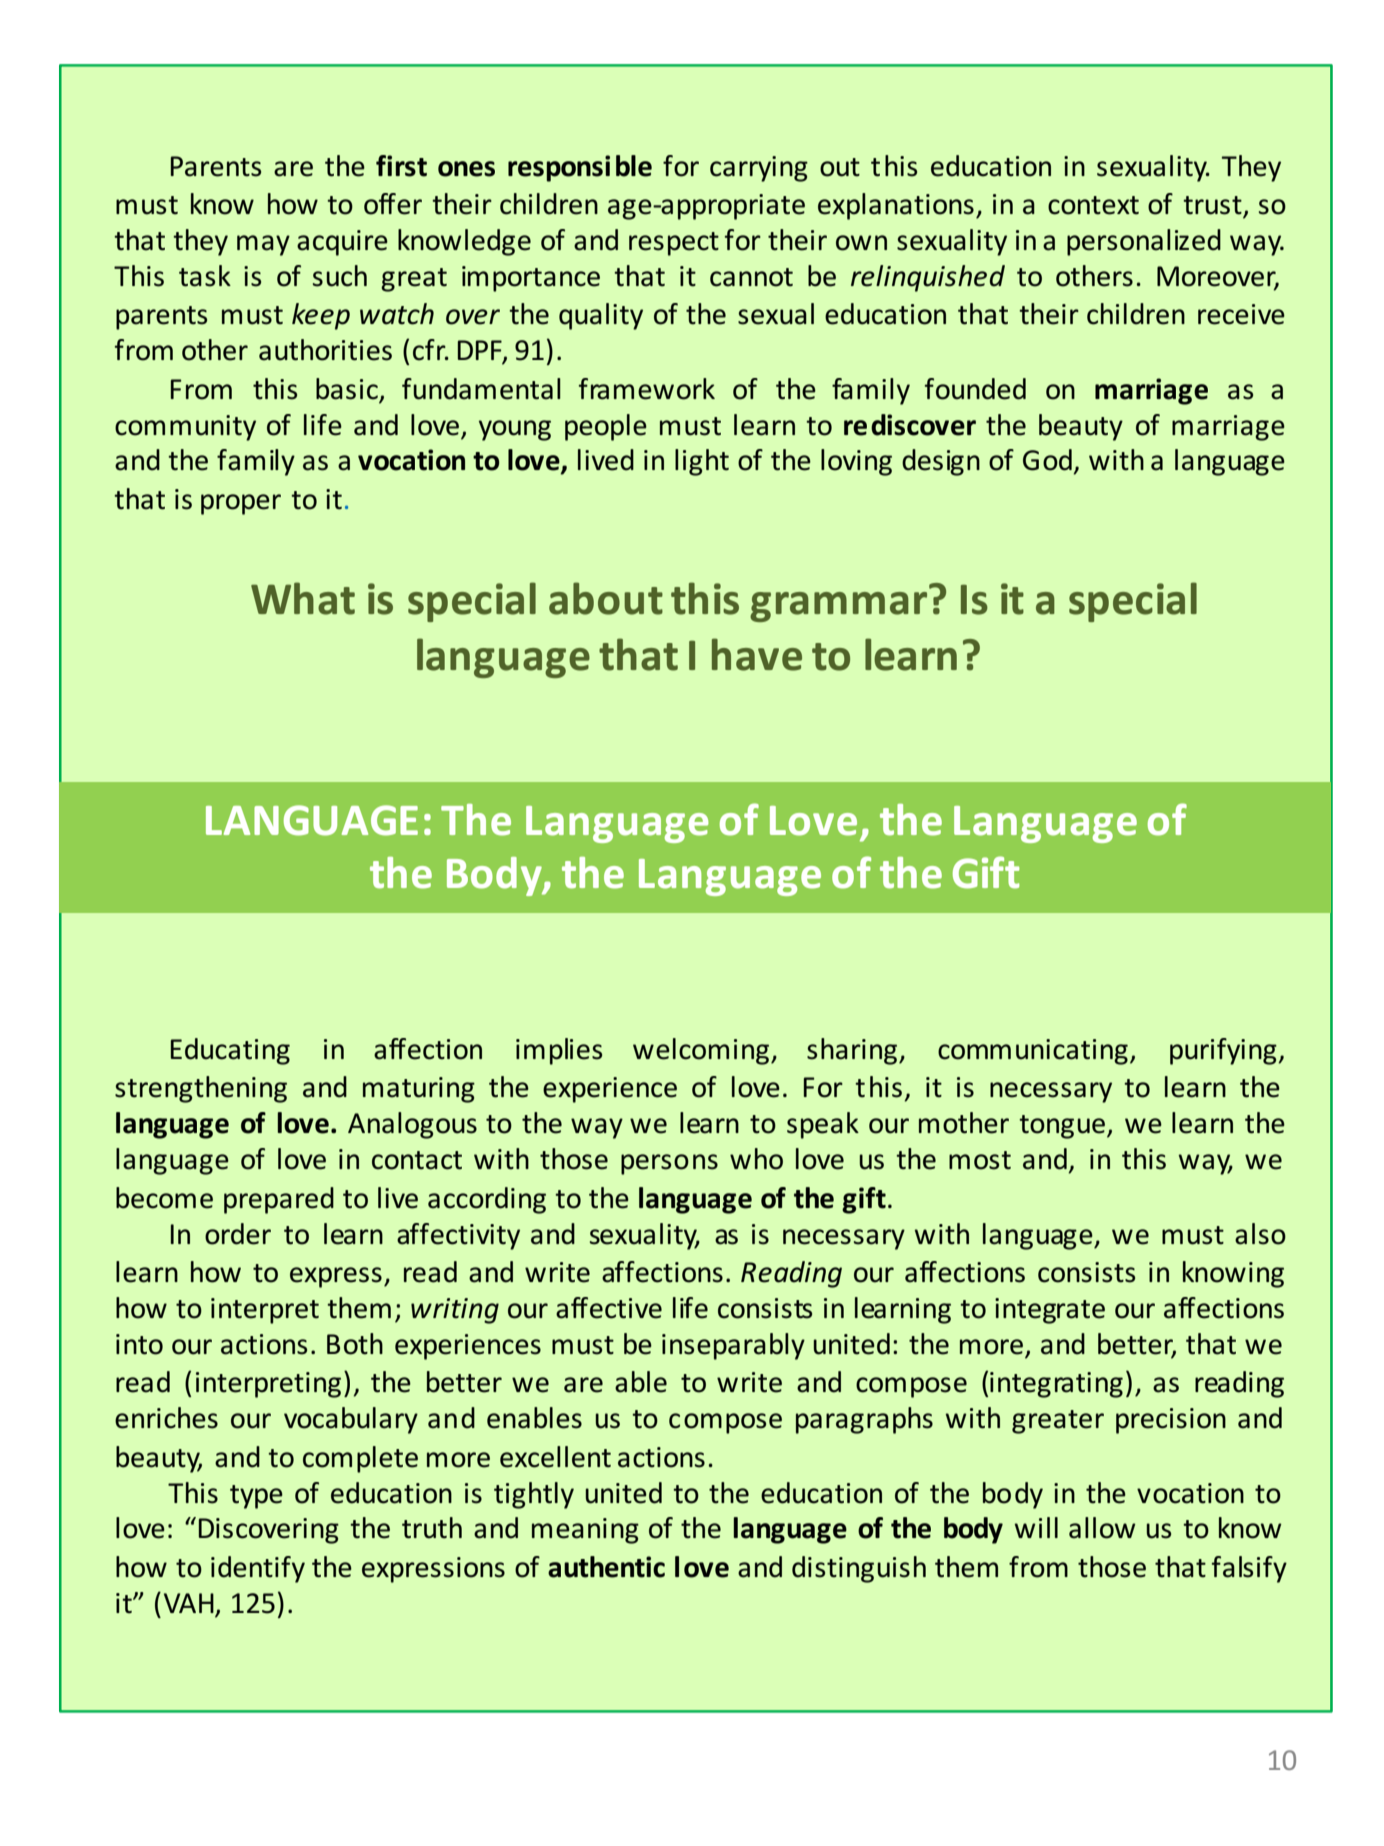 The height and width of the page is (1846, 1384). What do you see at coordinates (263, 245) in the page?
I see `may` at bounding box center [263, 245].
